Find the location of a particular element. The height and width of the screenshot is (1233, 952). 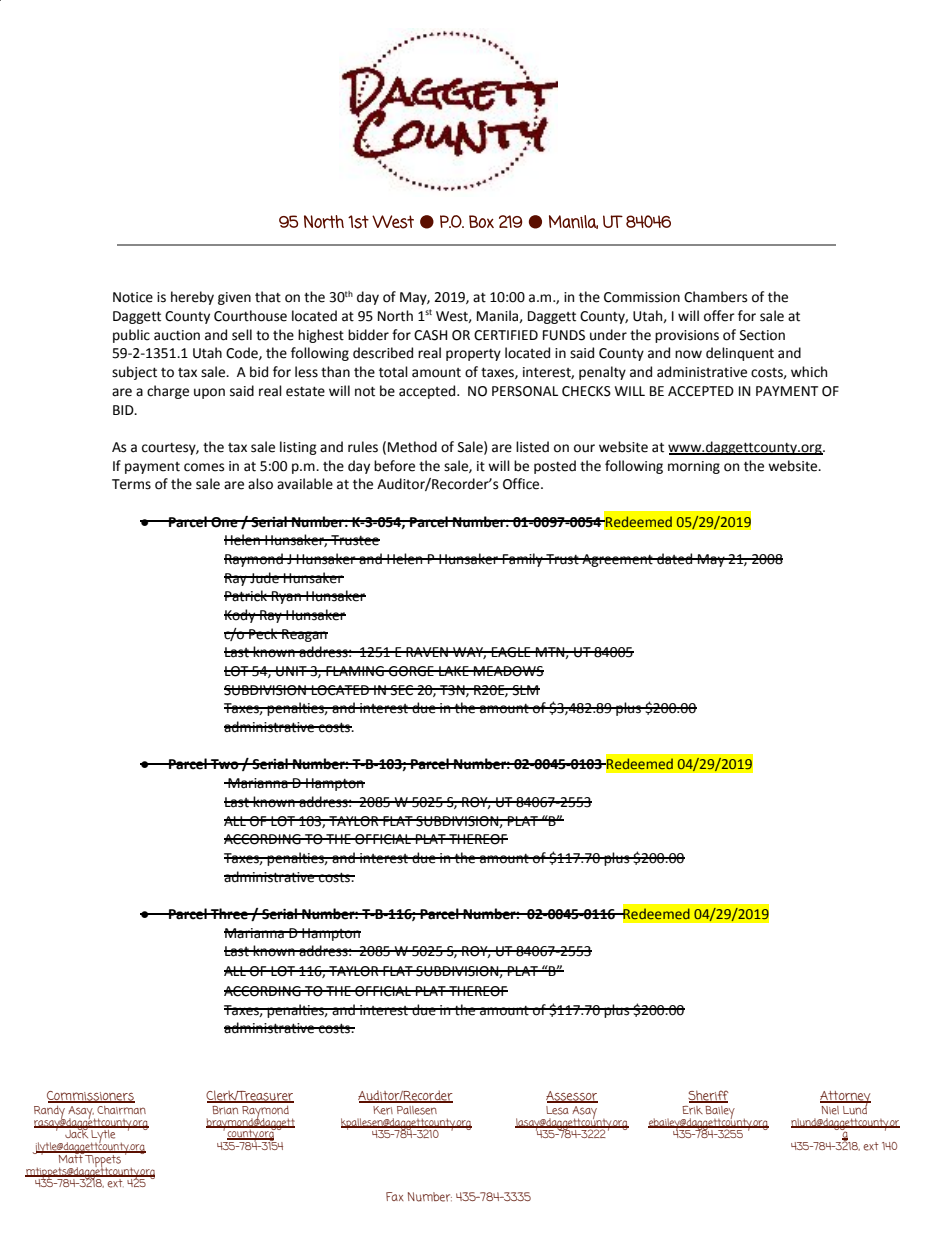

Box is located at coordinates (481, 221).
